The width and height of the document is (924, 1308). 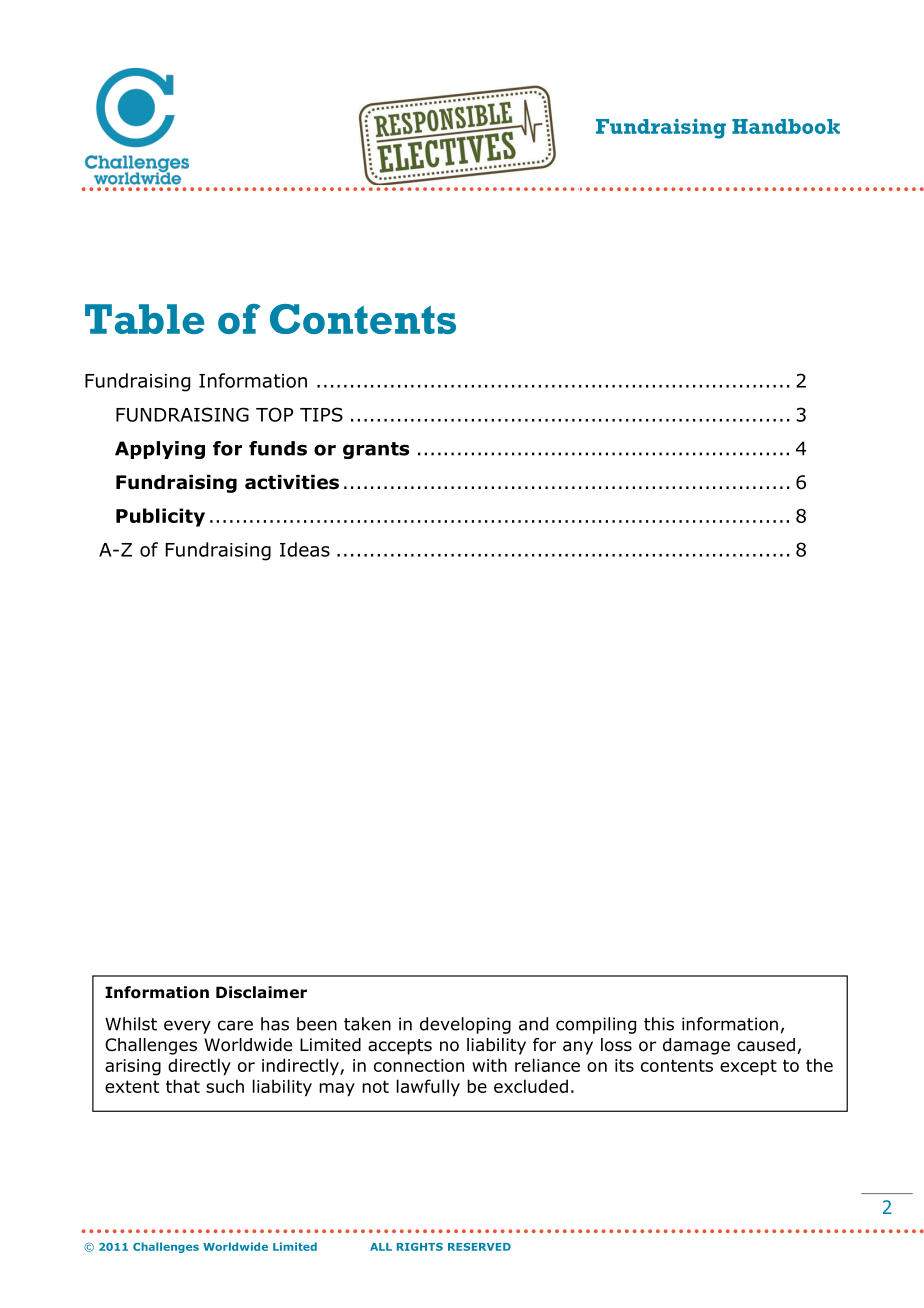 I want to click on Table, so click(x=145, y=319).
